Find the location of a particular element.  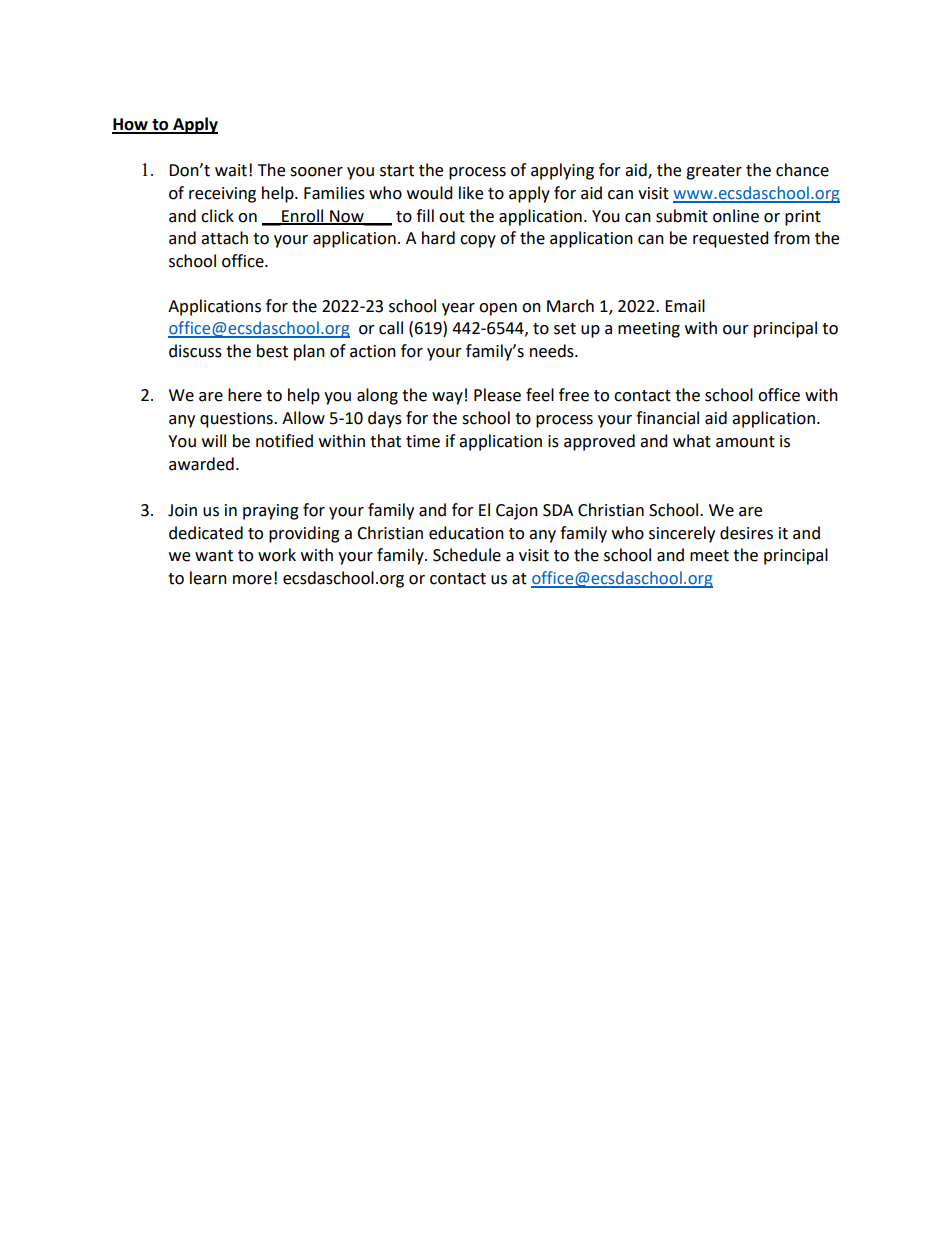

greater is located at coordinates (714, 172).
